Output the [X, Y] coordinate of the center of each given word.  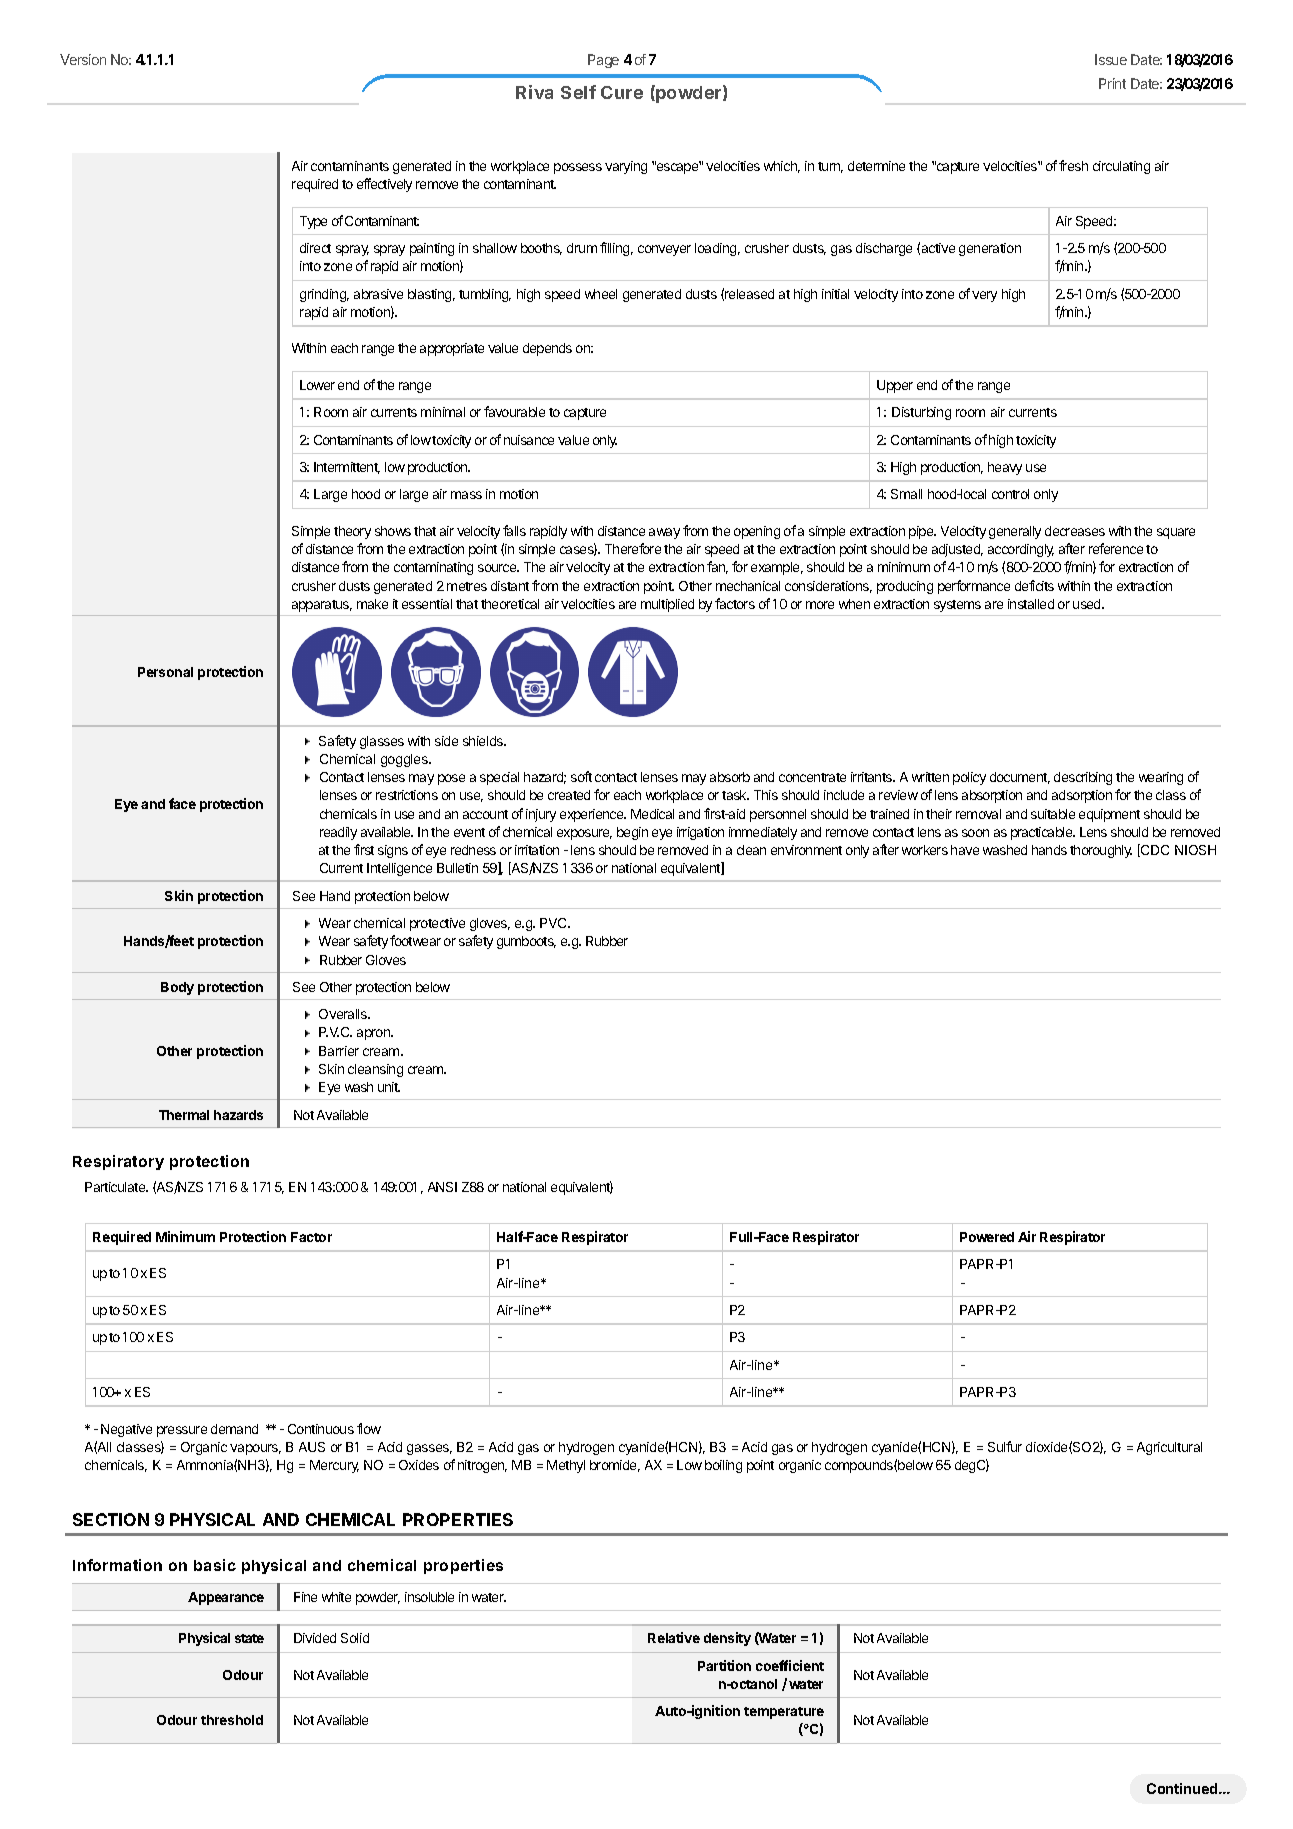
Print [1112, 83]
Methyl [566, 1466]
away [664, 533]
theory [352, 532]
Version [83, 59]
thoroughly [1101, 851]
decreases [1075, 531]
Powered [987, 1237]
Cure [622, 92]
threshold [232, 1720]
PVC [554, 923]
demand [234, 1429]
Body [177, 988]
